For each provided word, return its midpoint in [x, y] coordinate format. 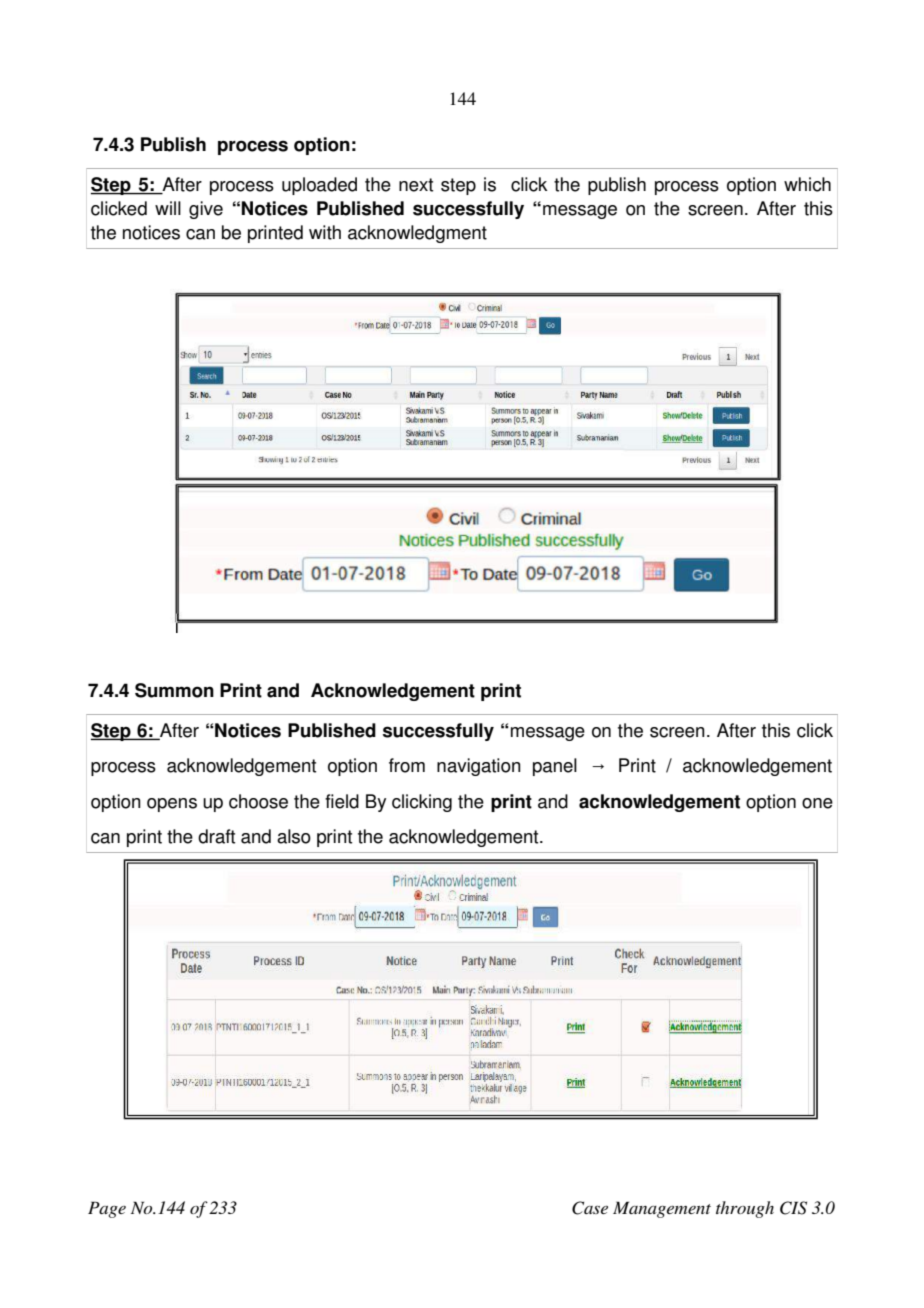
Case [590, 1208]
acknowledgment [417, 234]
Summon [174, 690]
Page [107, 1209]
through [745, 1209]
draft [216, 836]
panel [555, 767]
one [817, 803]
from [407, 765]
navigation [479, 767]
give [206, 210]
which [807, 184]
